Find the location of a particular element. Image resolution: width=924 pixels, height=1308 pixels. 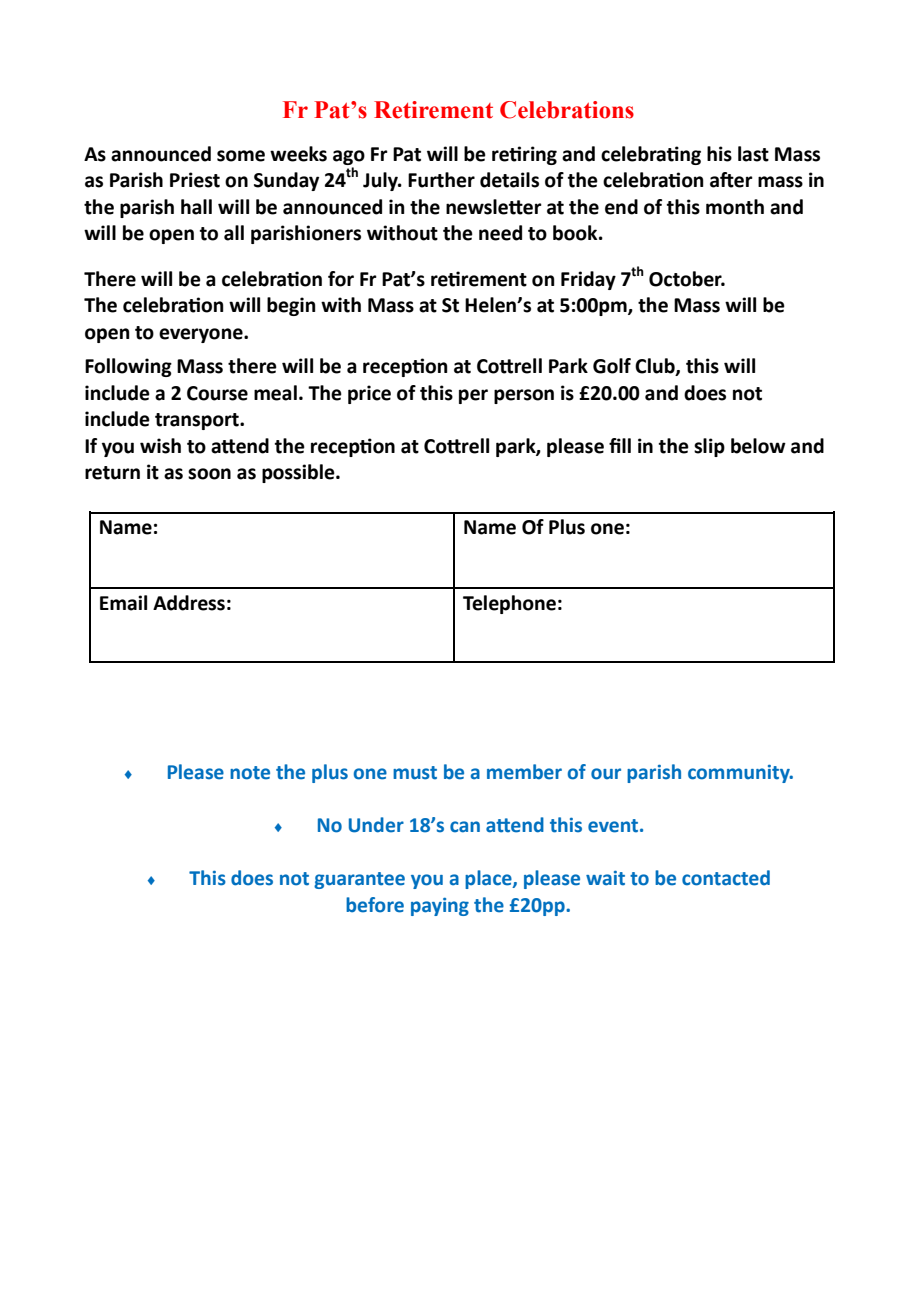

Golf is located at coordinates (612, 366).
